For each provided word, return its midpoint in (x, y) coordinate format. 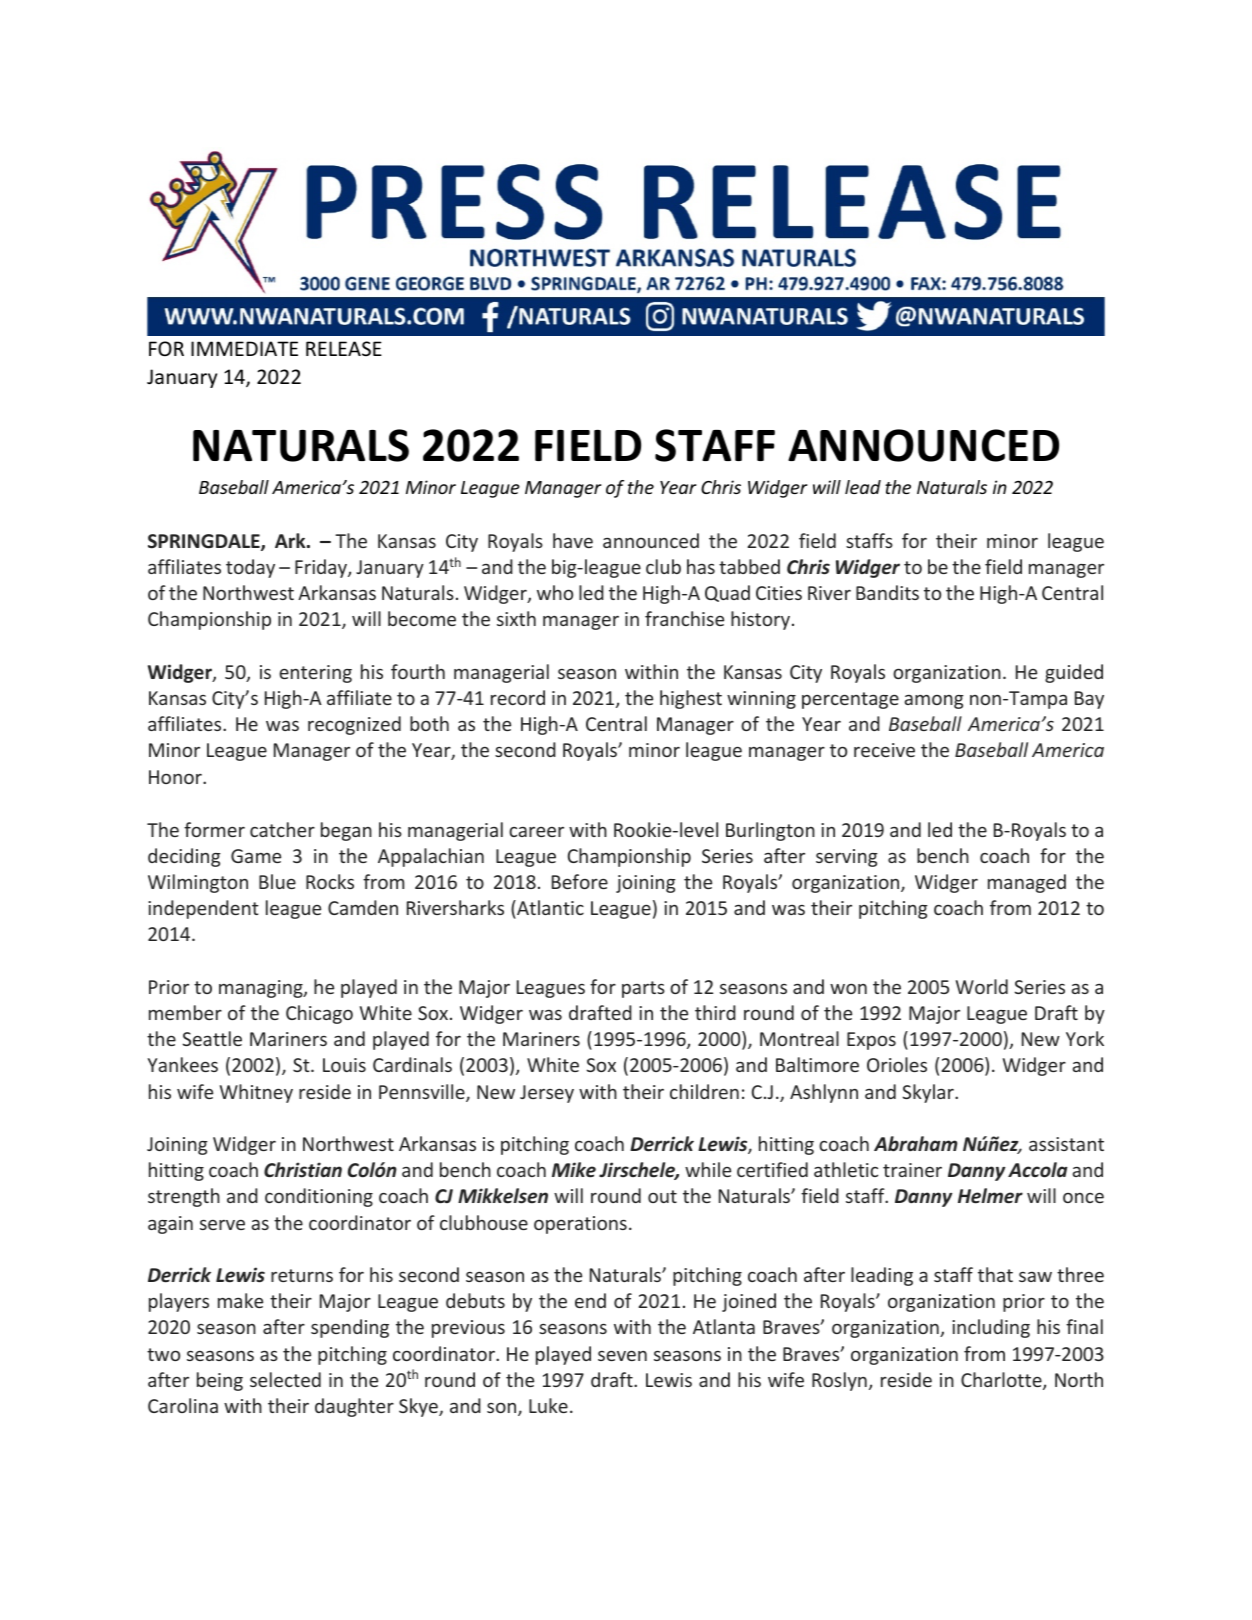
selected (285, 1379)
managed (1027, 883)
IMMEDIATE (244, 348)
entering (315, 674)
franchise (684, 618)
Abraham (916, 1144)
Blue (277, 881)
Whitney (256, 1093)
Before (580, 881)
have (573, 540)
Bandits (887, 592)
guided (1074, 673)
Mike (574, 1170)
